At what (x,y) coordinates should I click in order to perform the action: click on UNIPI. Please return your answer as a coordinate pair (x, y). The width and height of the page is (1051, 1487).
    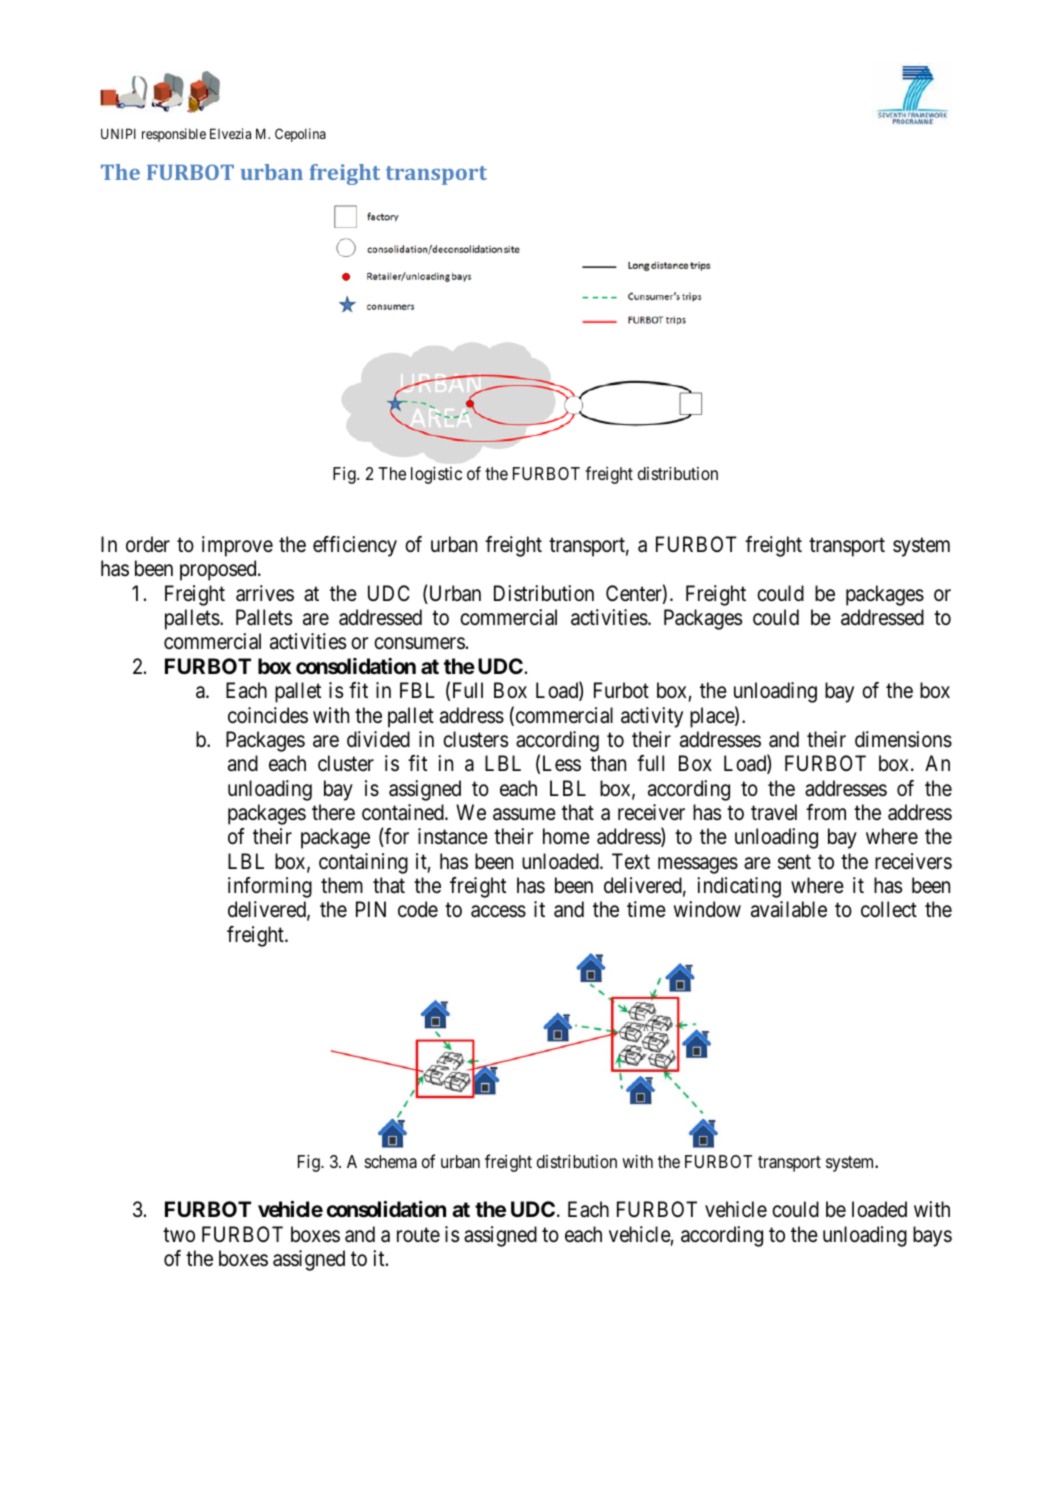
    Looking at the image, I should click on (118, 133).
